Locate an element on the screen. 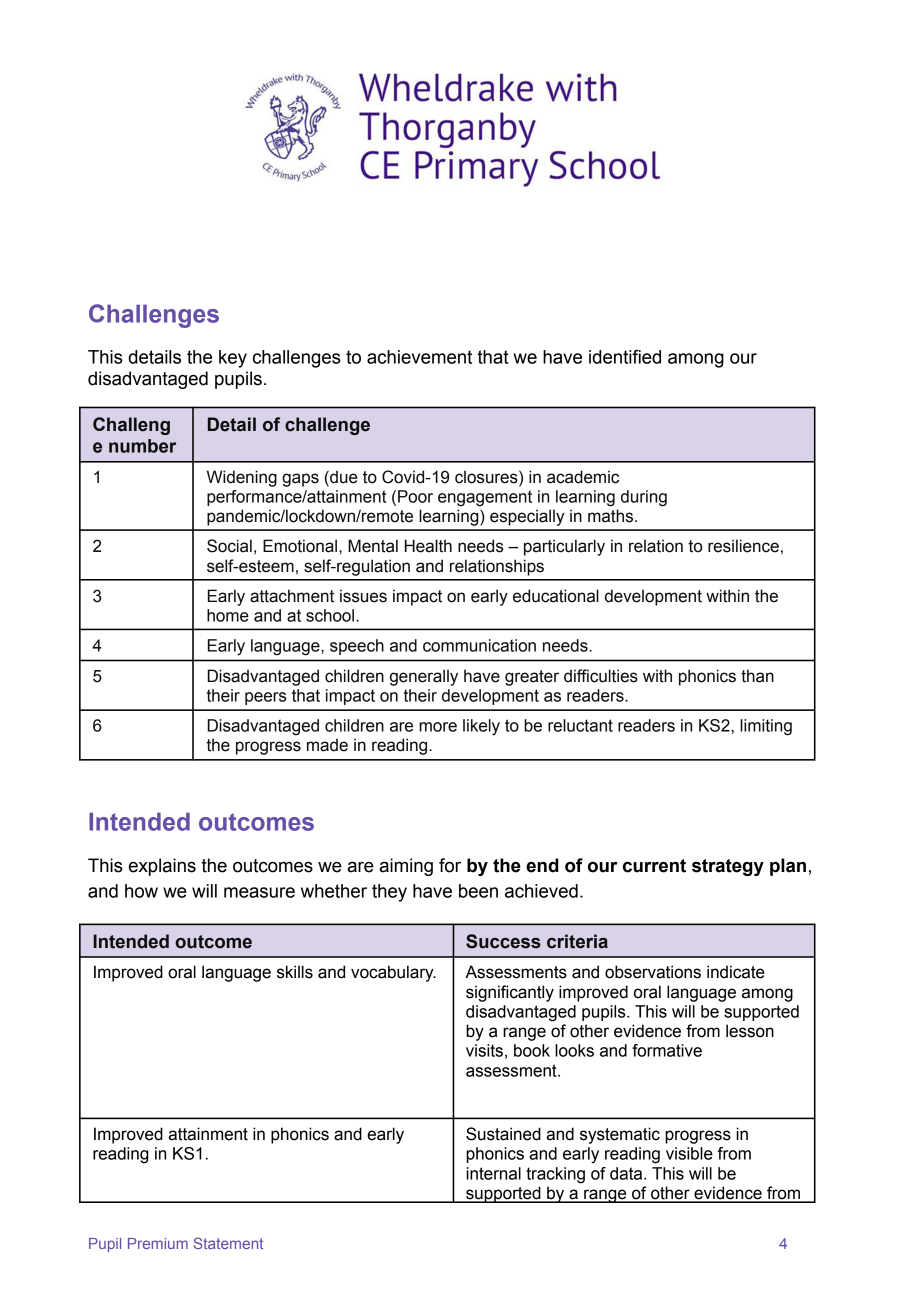 Image resolution: width=924 pixels, height=1307 pixels. been is located at coordinates (478, 891).
